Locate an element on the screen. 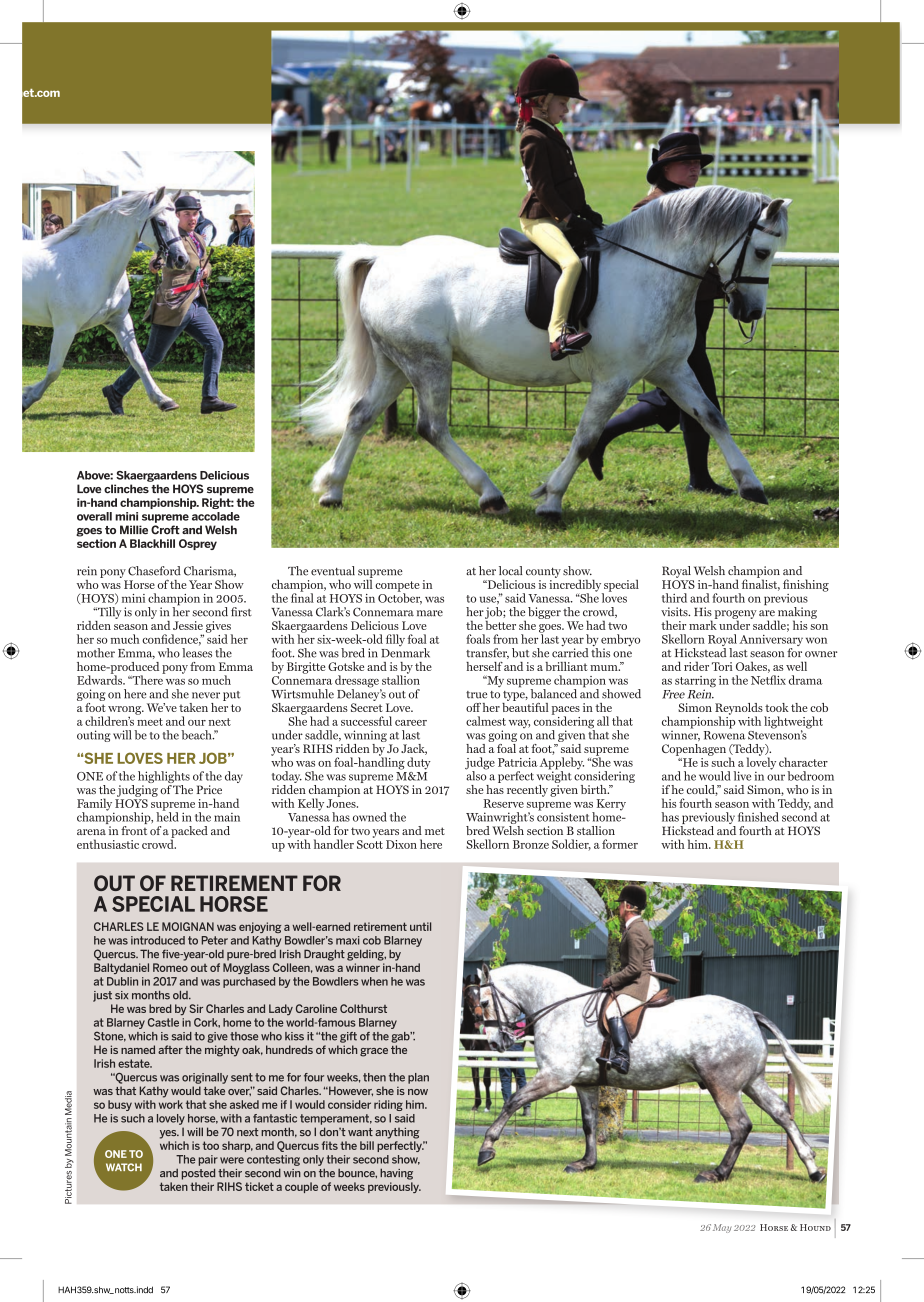 This screenshot has height=1302, width=924. having is located at coordinates (396, 1174).
